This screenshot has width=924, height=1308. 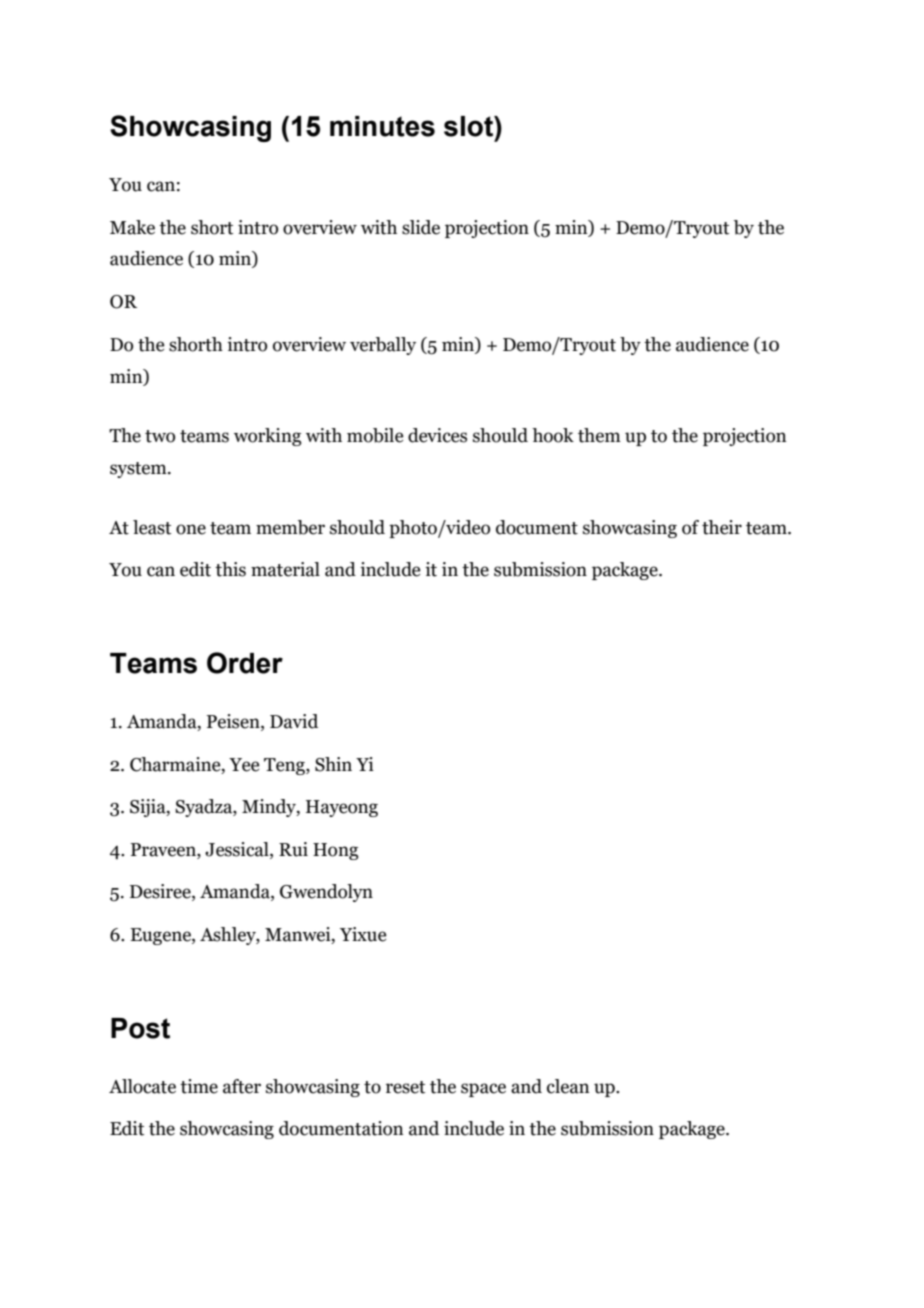 I want to click on minutes, so click(x=382, y=126).
